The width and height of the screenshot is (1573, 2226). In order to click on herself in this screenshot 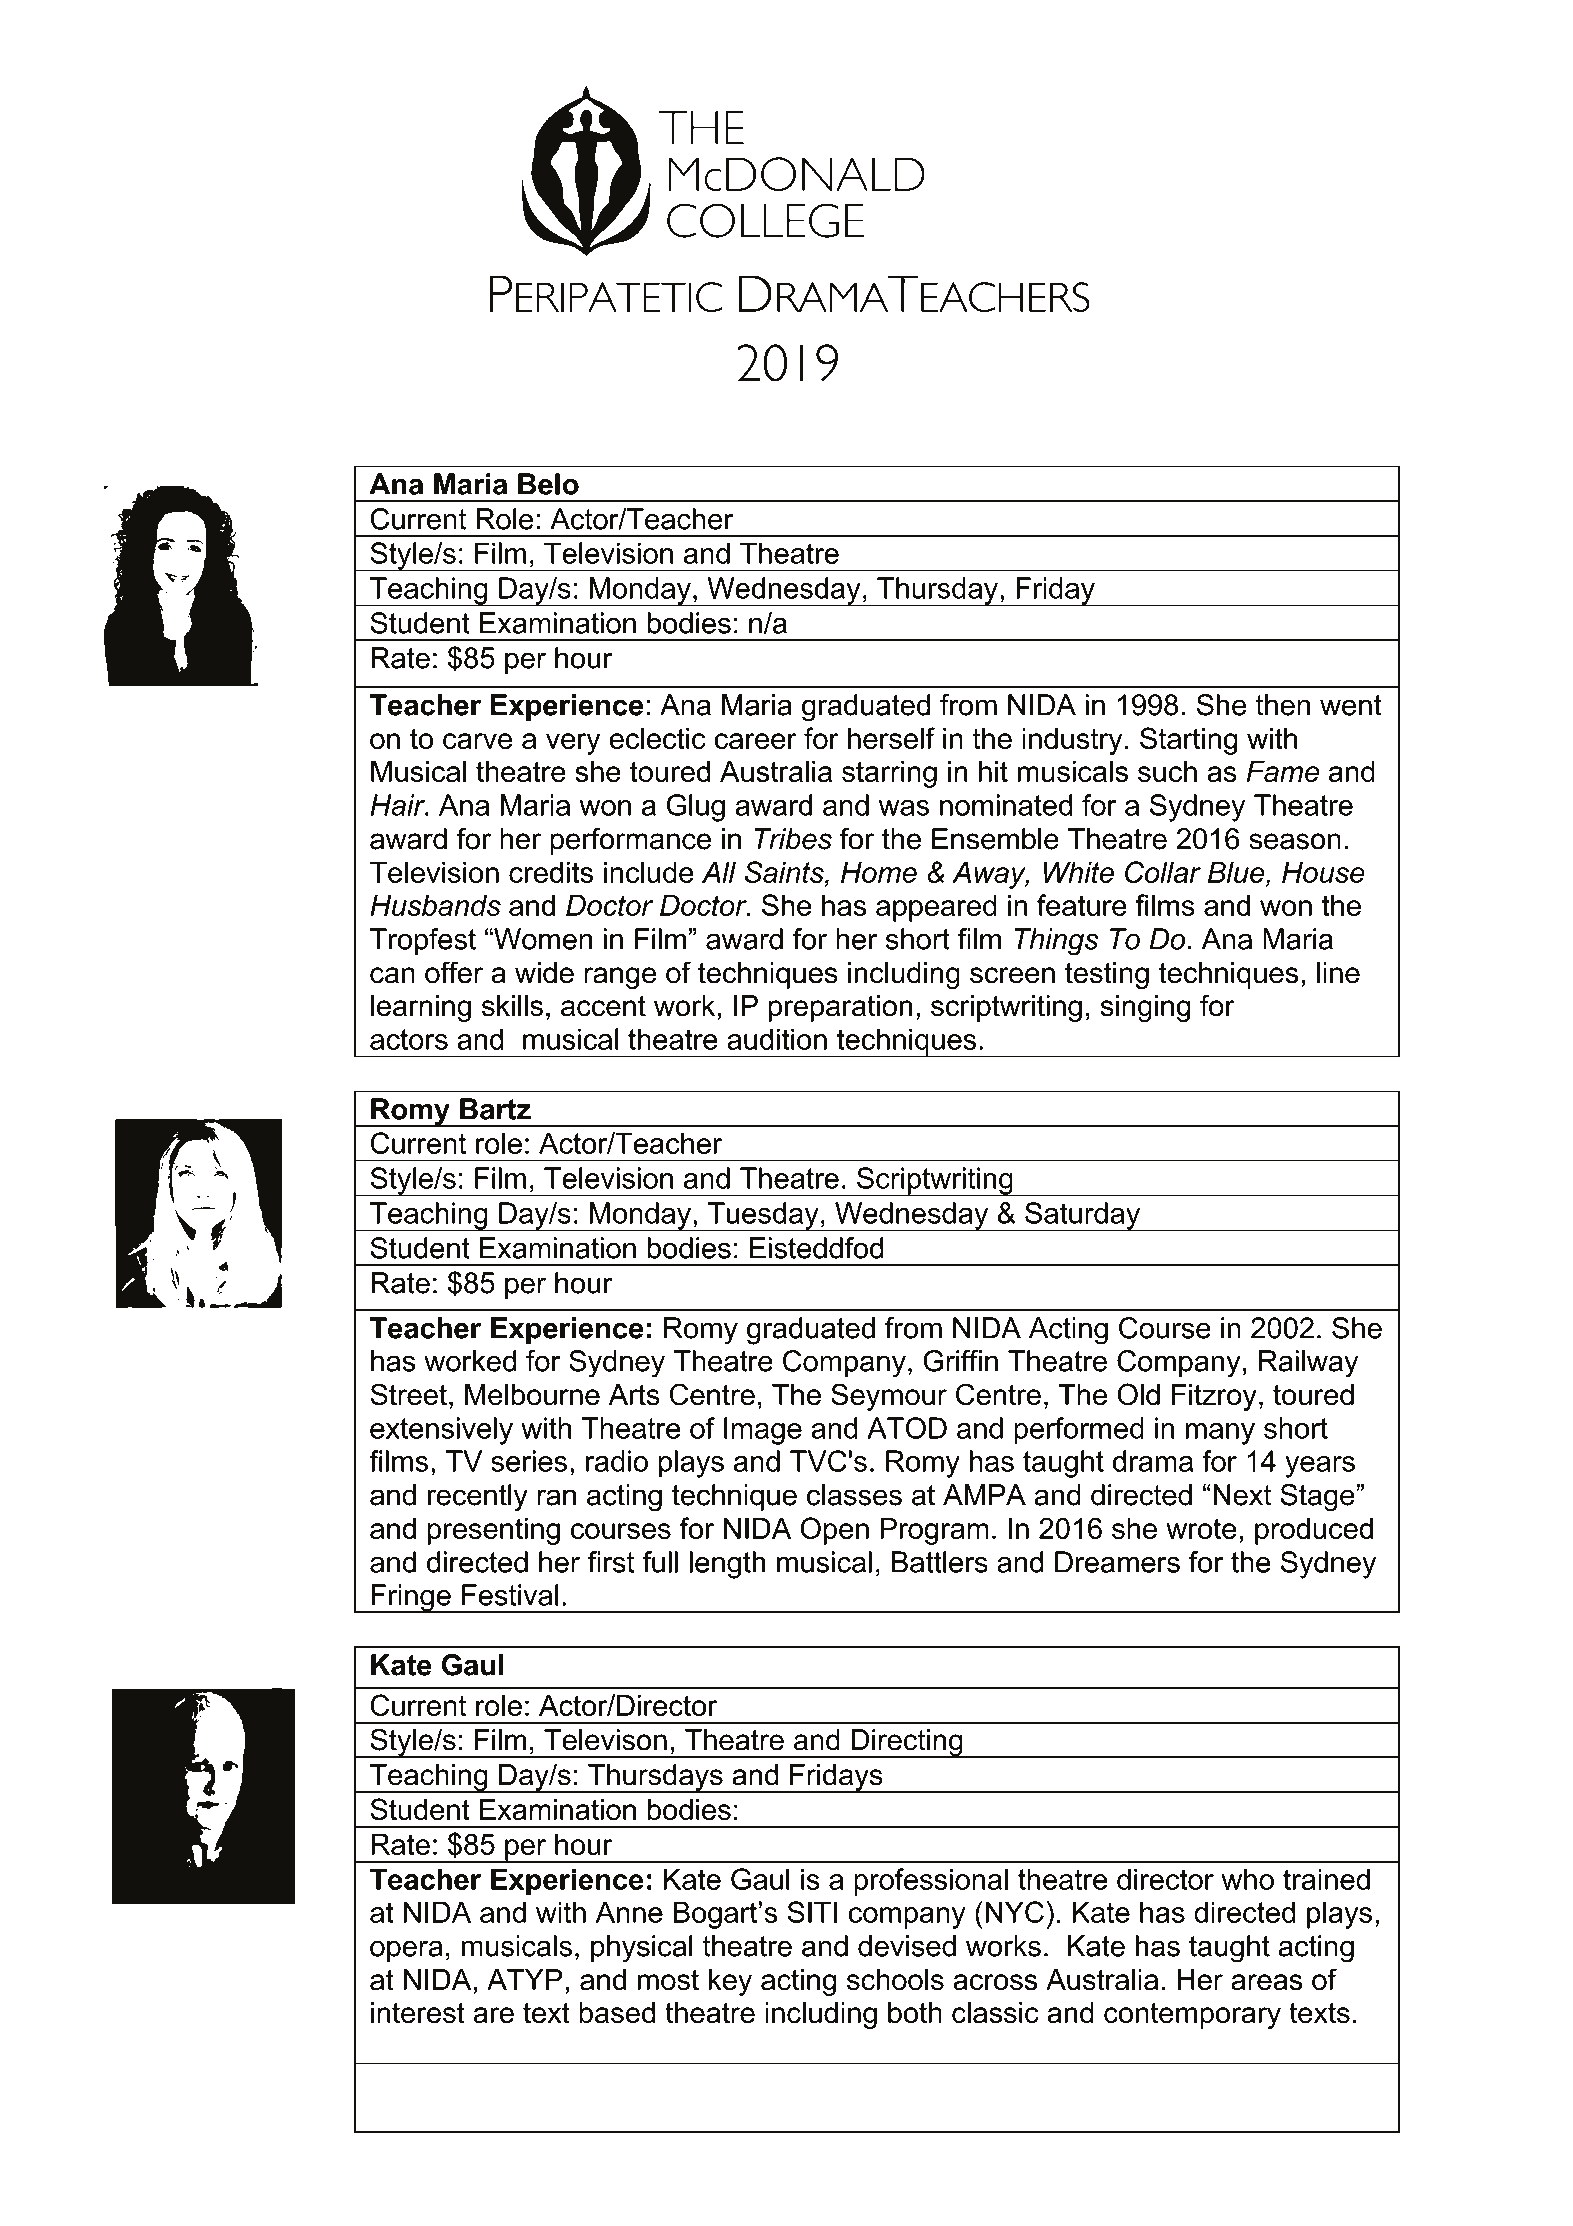, I will do `click(891, 738)`.
